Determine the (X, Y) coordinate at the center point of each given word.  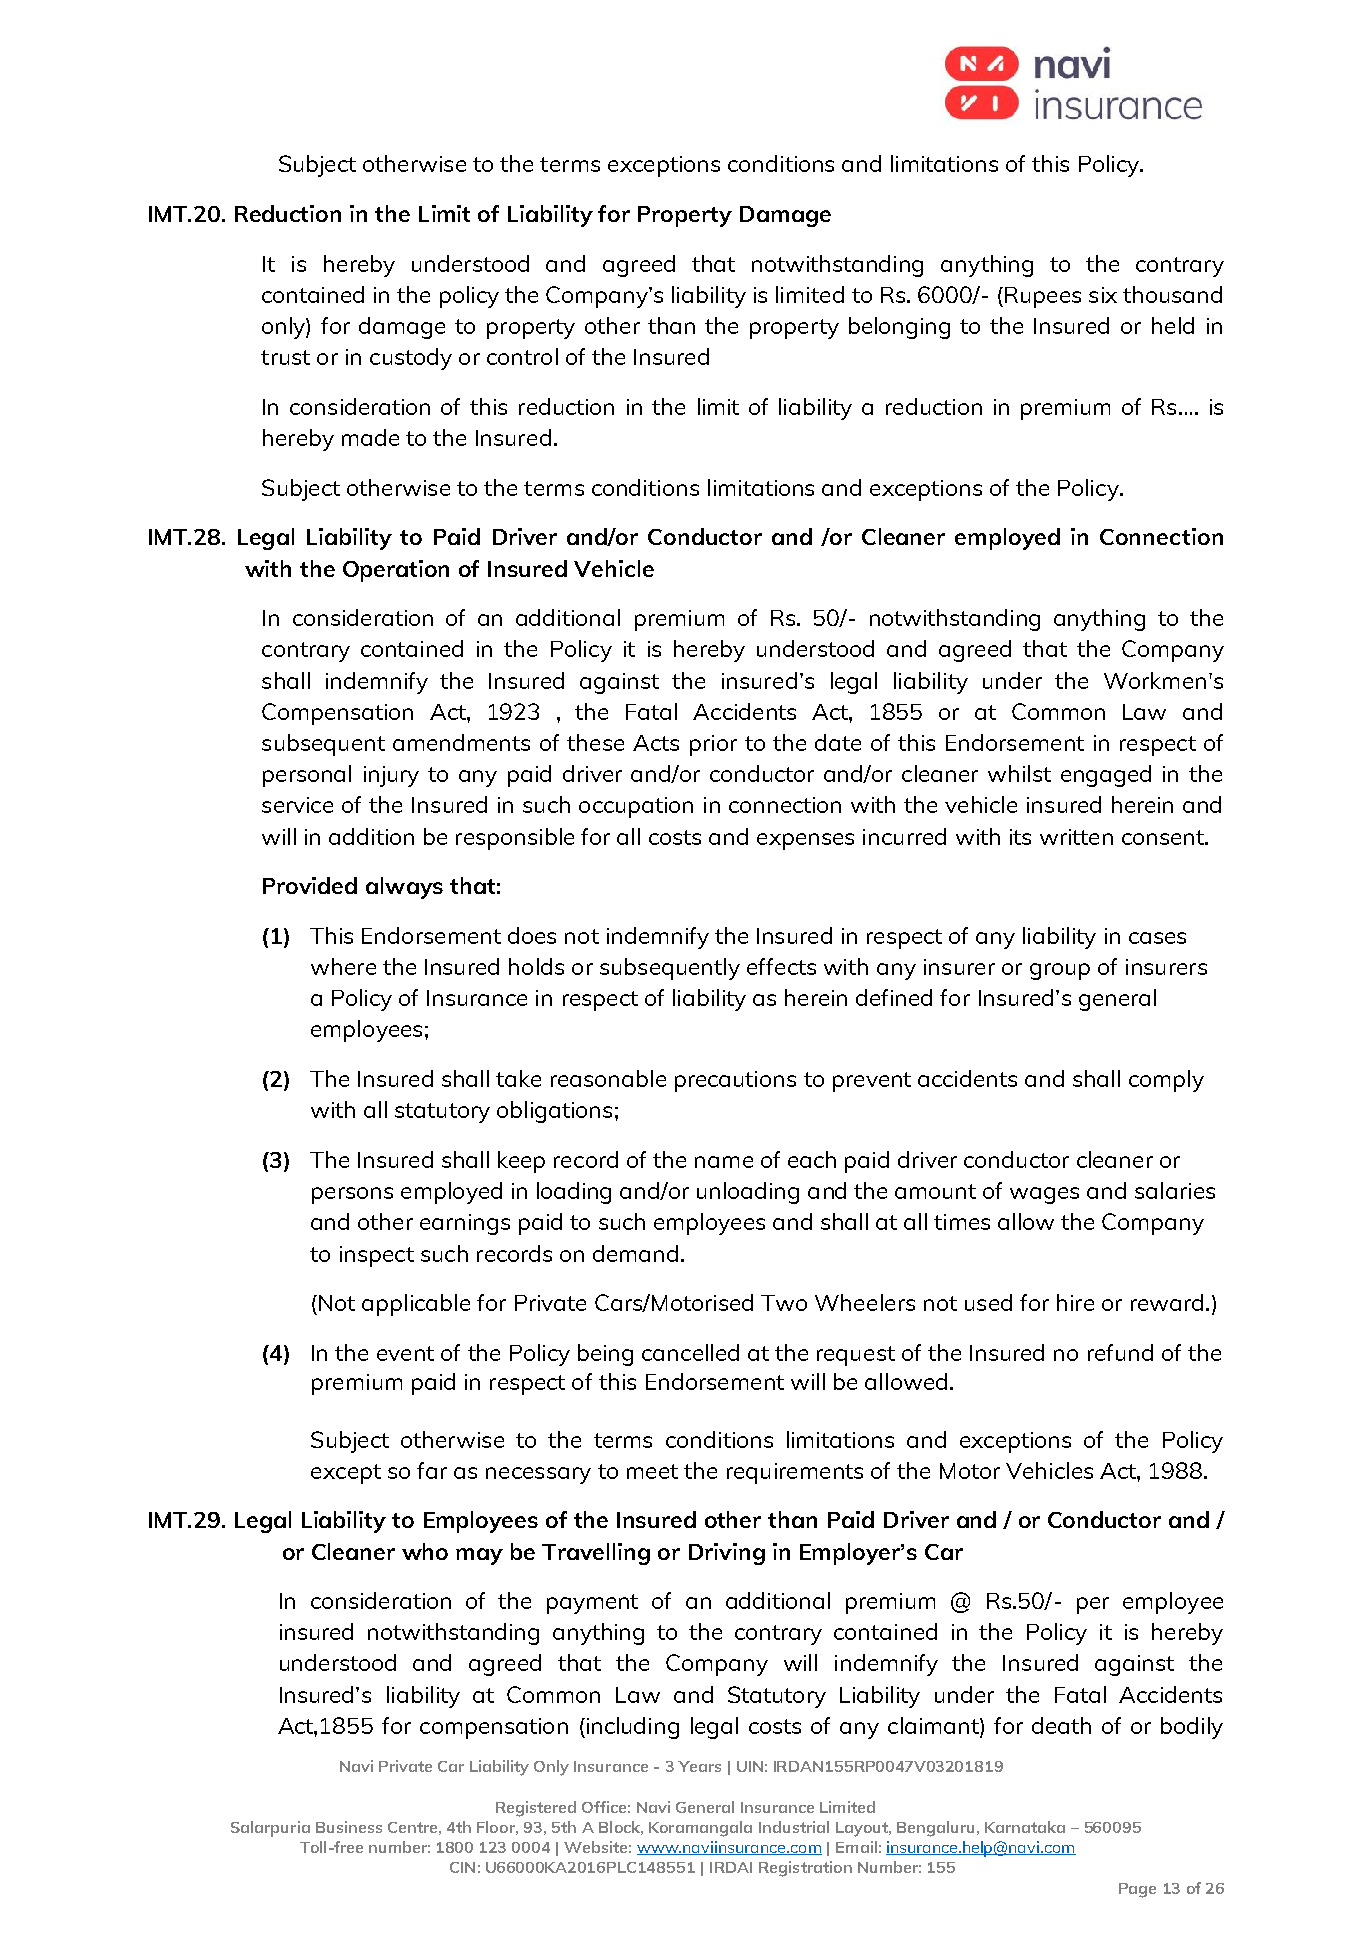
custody (411, 359)
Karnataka (1025, 1827)
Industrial (794, 1827)
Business (349, 1827)
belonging (899, 328)
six (1103, 295)
